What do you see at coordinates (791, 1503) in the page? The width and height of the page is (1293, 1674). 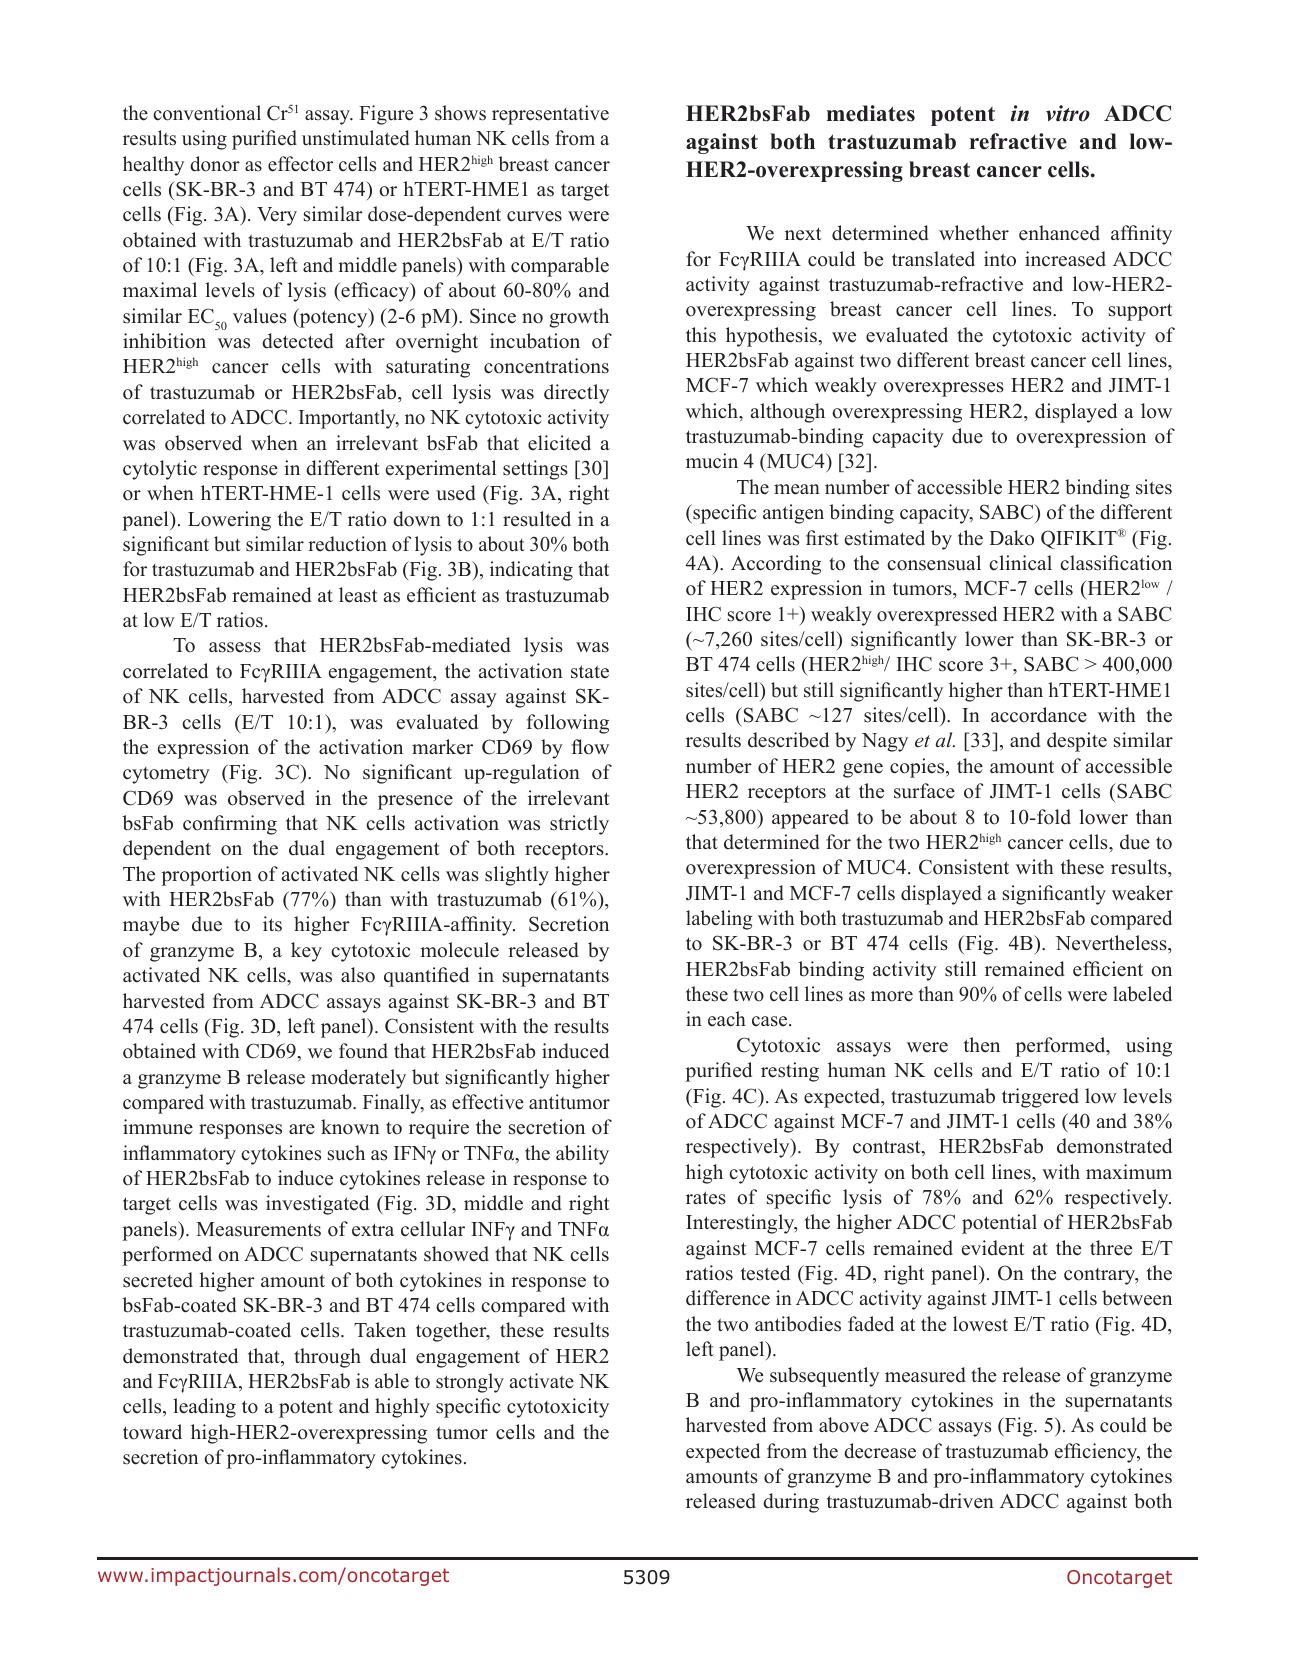 I see `during` at bounding box center [791, 1503].
